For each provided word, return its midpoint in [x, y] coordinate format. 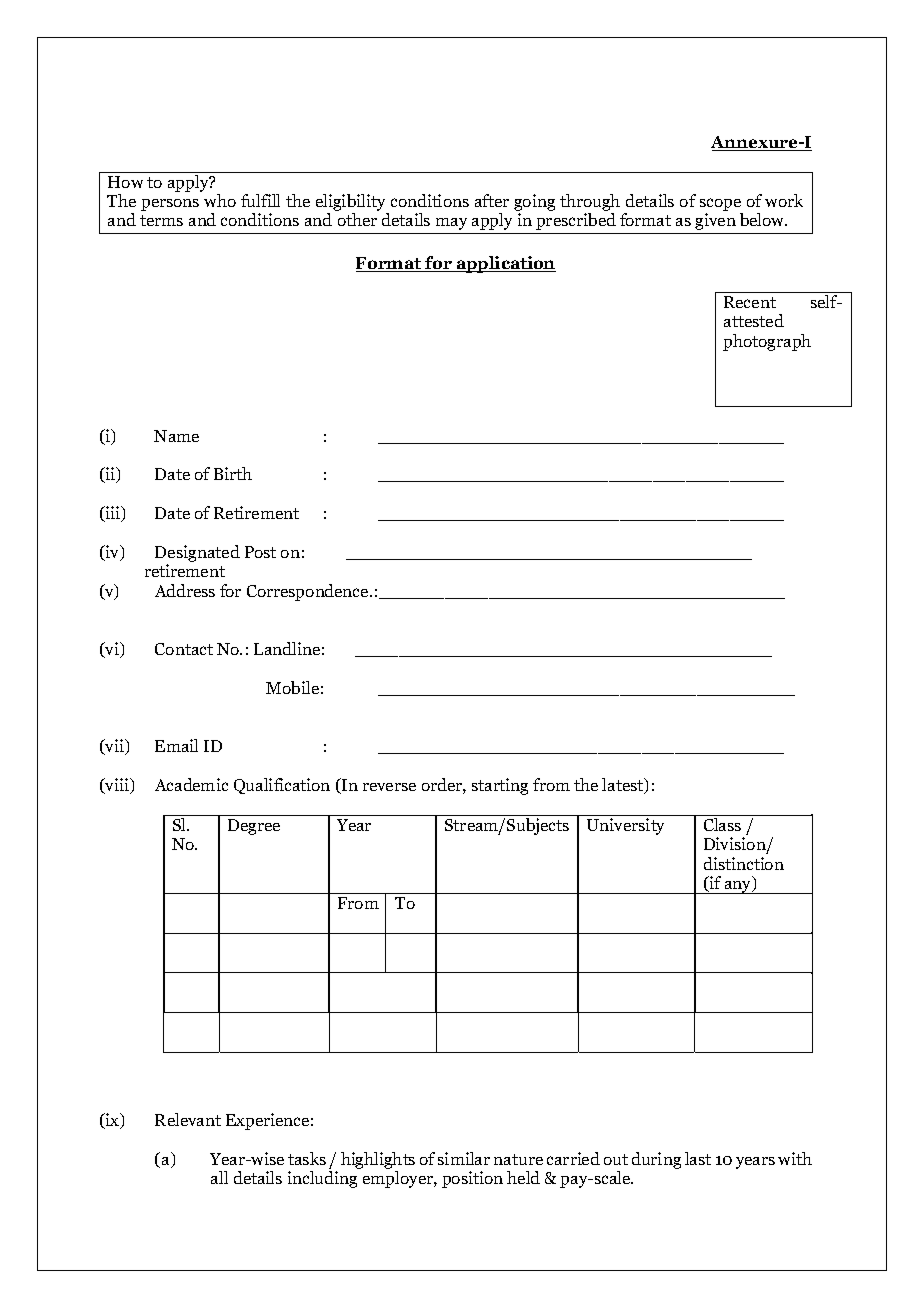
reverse [389, 787]
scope [721, 206]
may [451, 224]
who [220, 200]
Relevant [188, 1119]
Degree [254, 827]
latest [624, 786]
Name [176, 436]
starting [500, 786]
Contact [184, 649]
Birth [233, 473]
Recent [750, 302]
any [738, 887]
